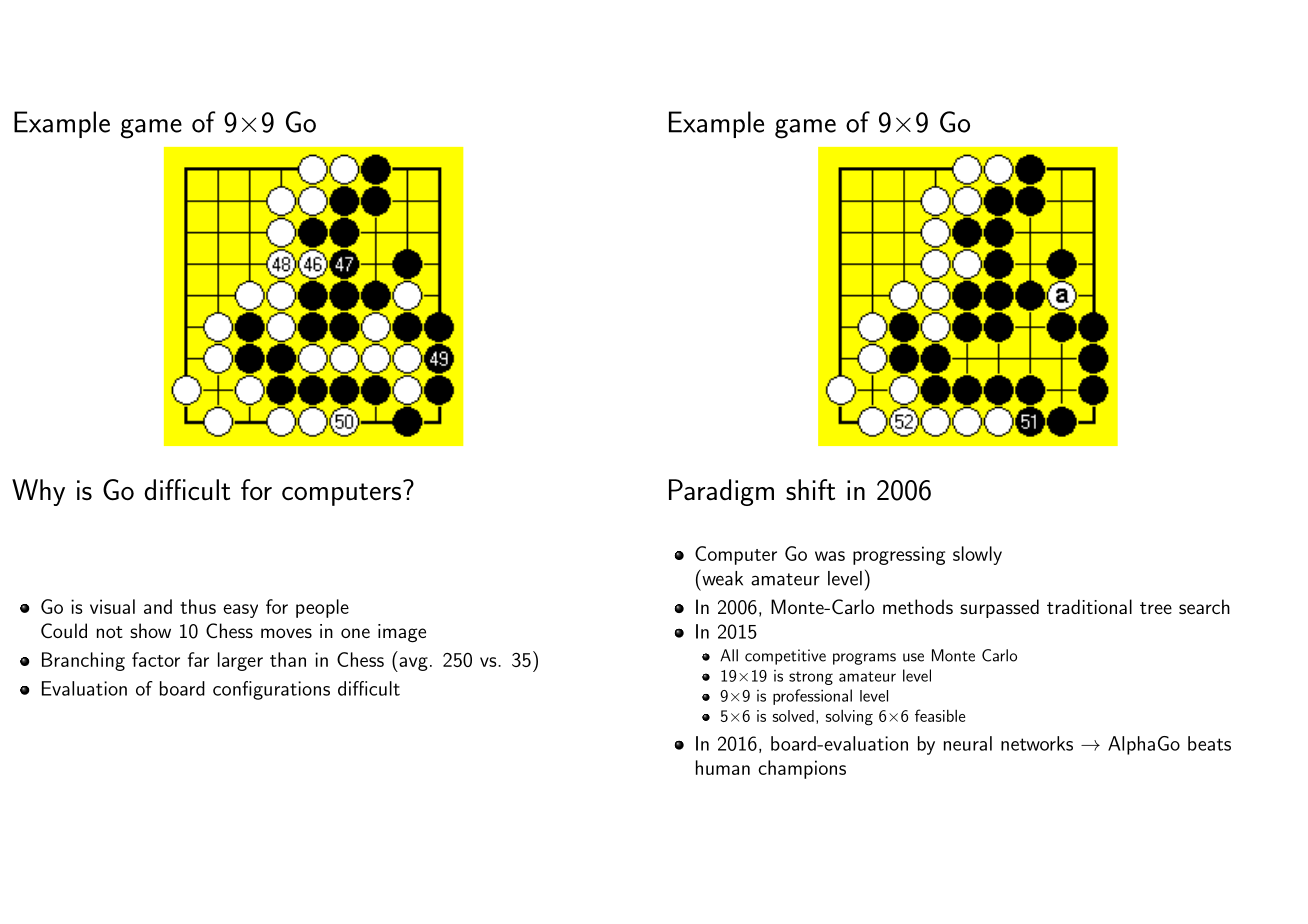 This document has height=924, width=1308. Describe the element at coordinates (999, 608) in the document. I see `surpassed` at that location.
